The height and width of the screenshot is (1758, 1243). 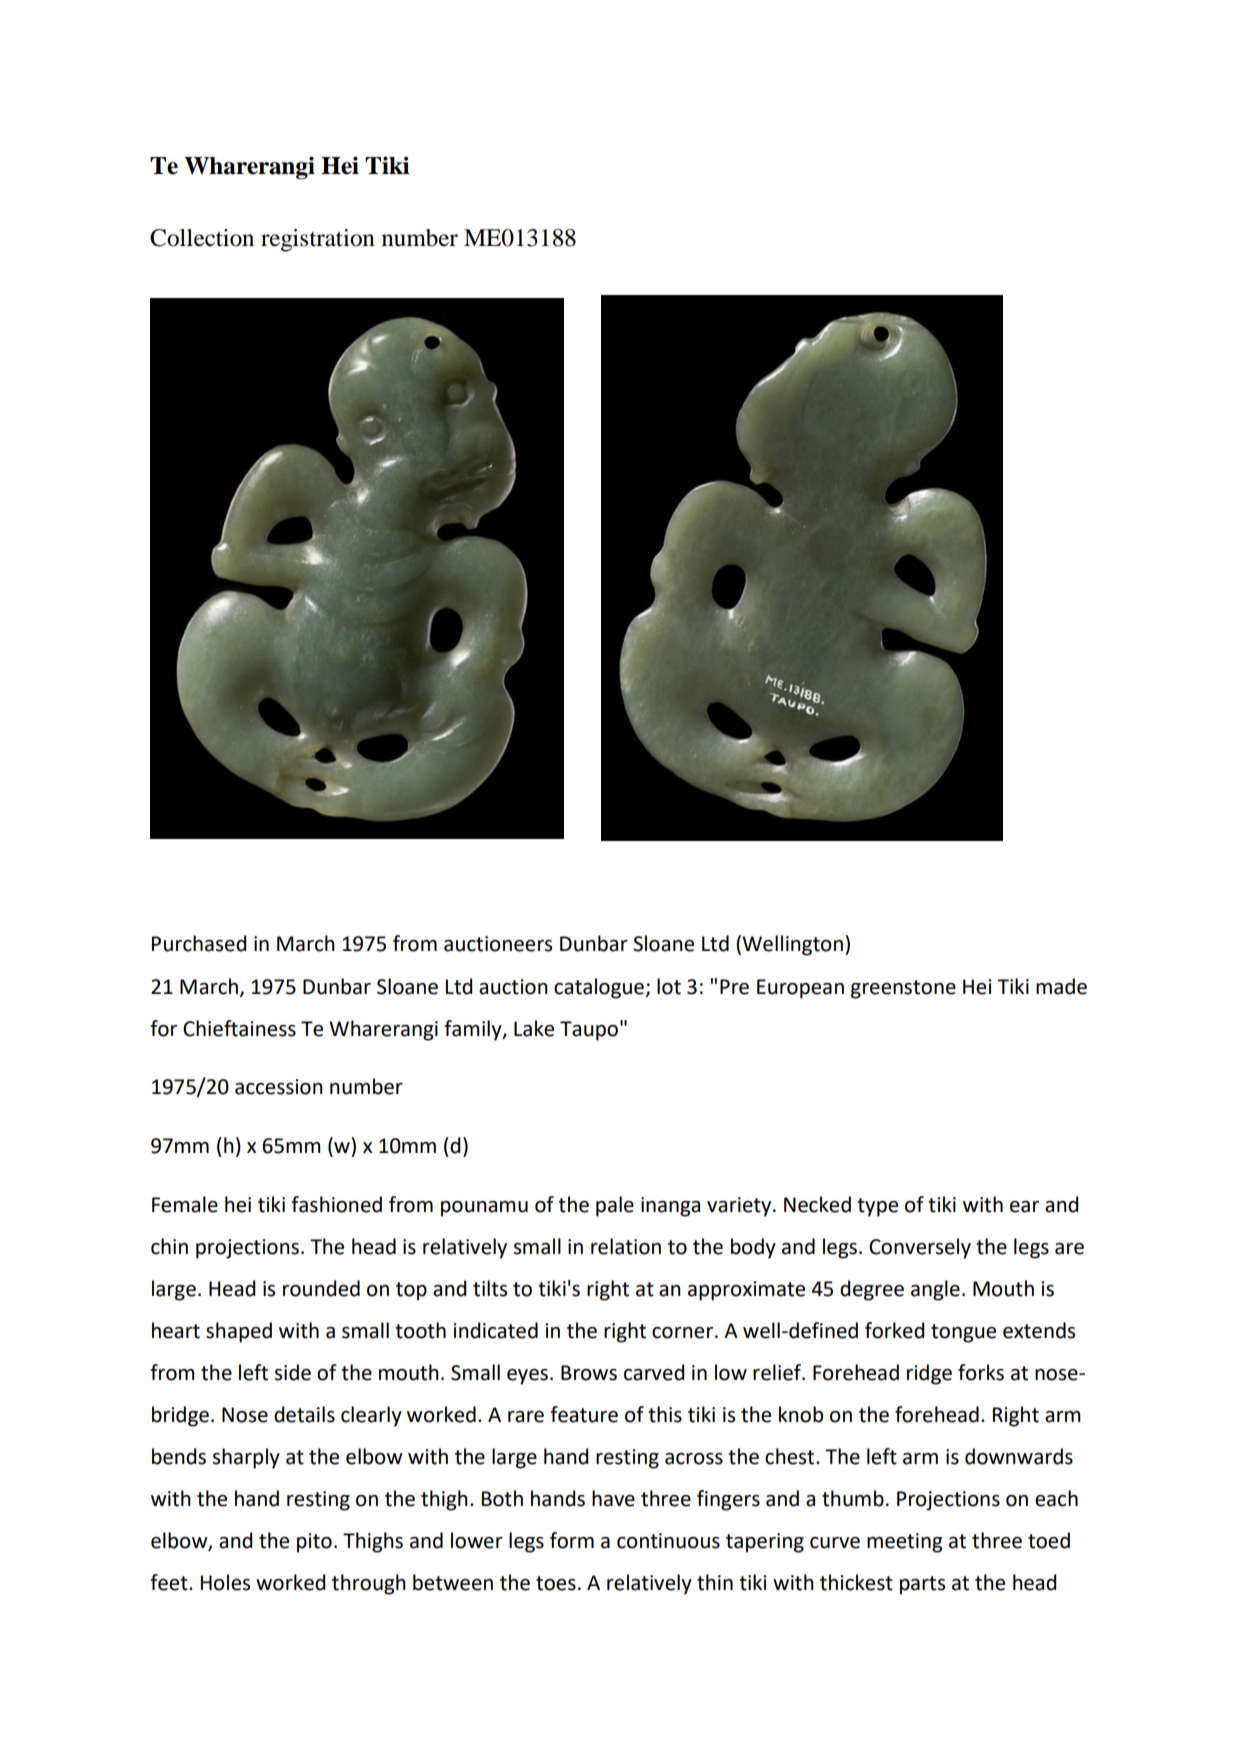 What do you see at coordinates (199, 943) in the screenshot?
I see `Purchased` at bounding box center [199, 943].
